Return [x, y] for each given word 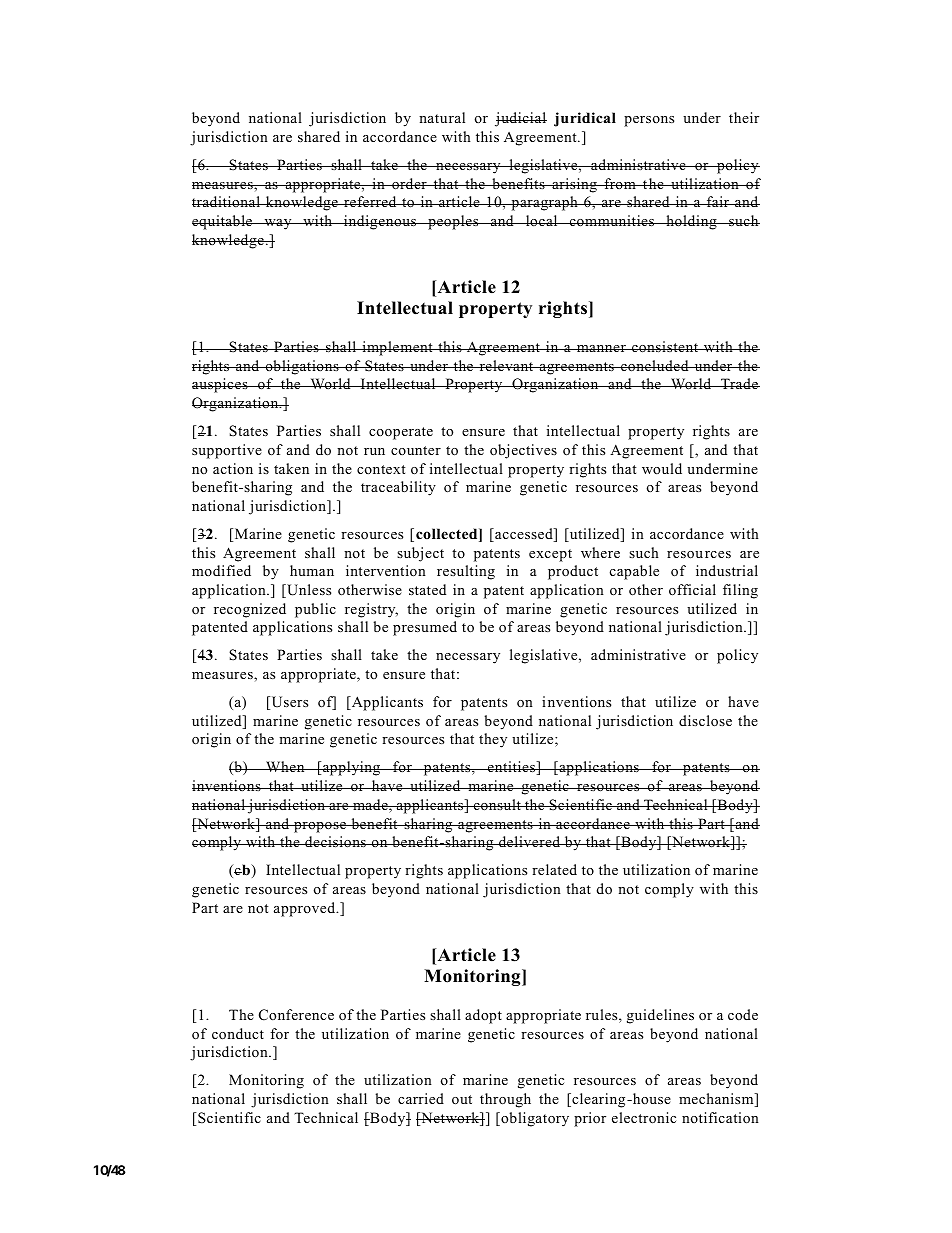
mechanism [717, 1100]
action [233, 468]
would [662, 468]
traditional [227, 201]
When [285, 766]
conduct [238, 1033]
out [462, 1099]
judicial [521, 119]
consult [497, 804]
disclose [705, 720]
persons [649, 121]
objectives [523, 451]
